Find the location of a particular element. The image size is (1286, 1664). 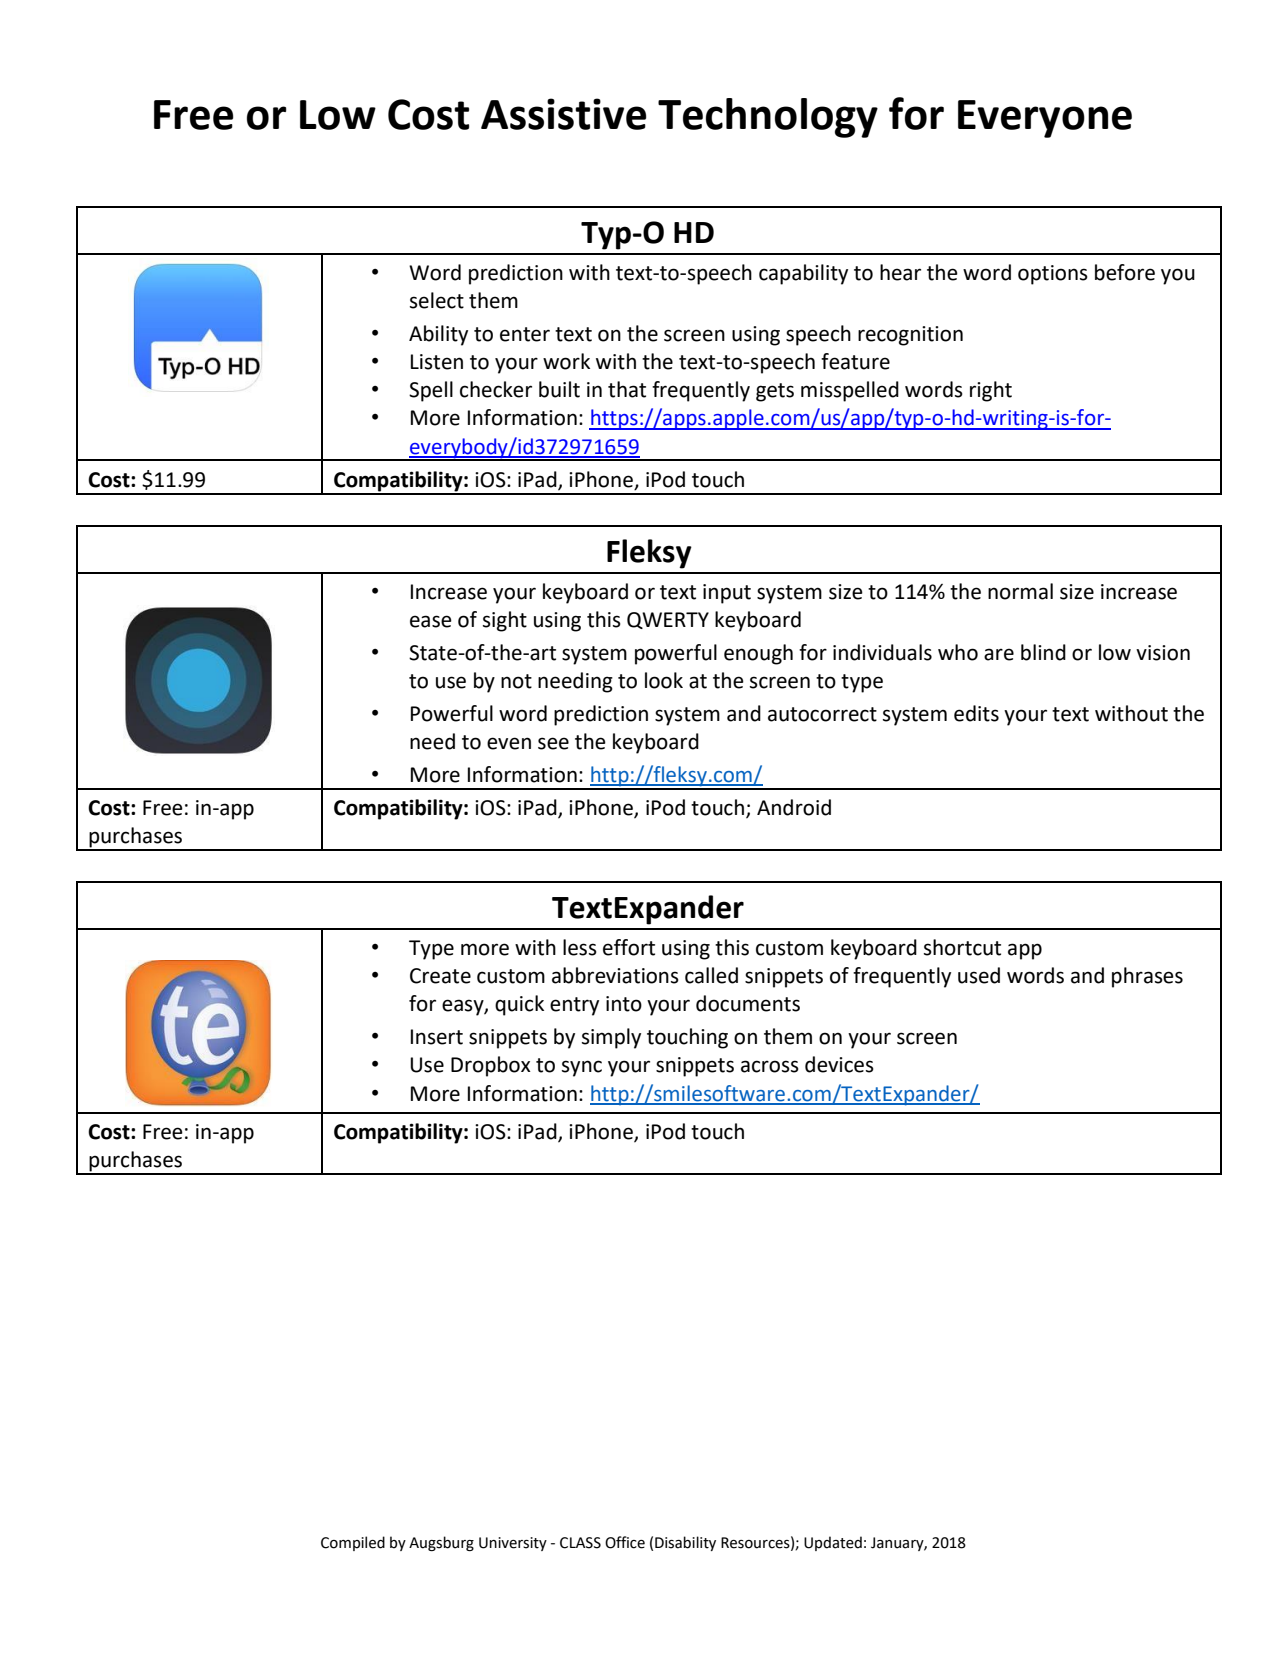

Assistive is located at coordinates (563, 114).
